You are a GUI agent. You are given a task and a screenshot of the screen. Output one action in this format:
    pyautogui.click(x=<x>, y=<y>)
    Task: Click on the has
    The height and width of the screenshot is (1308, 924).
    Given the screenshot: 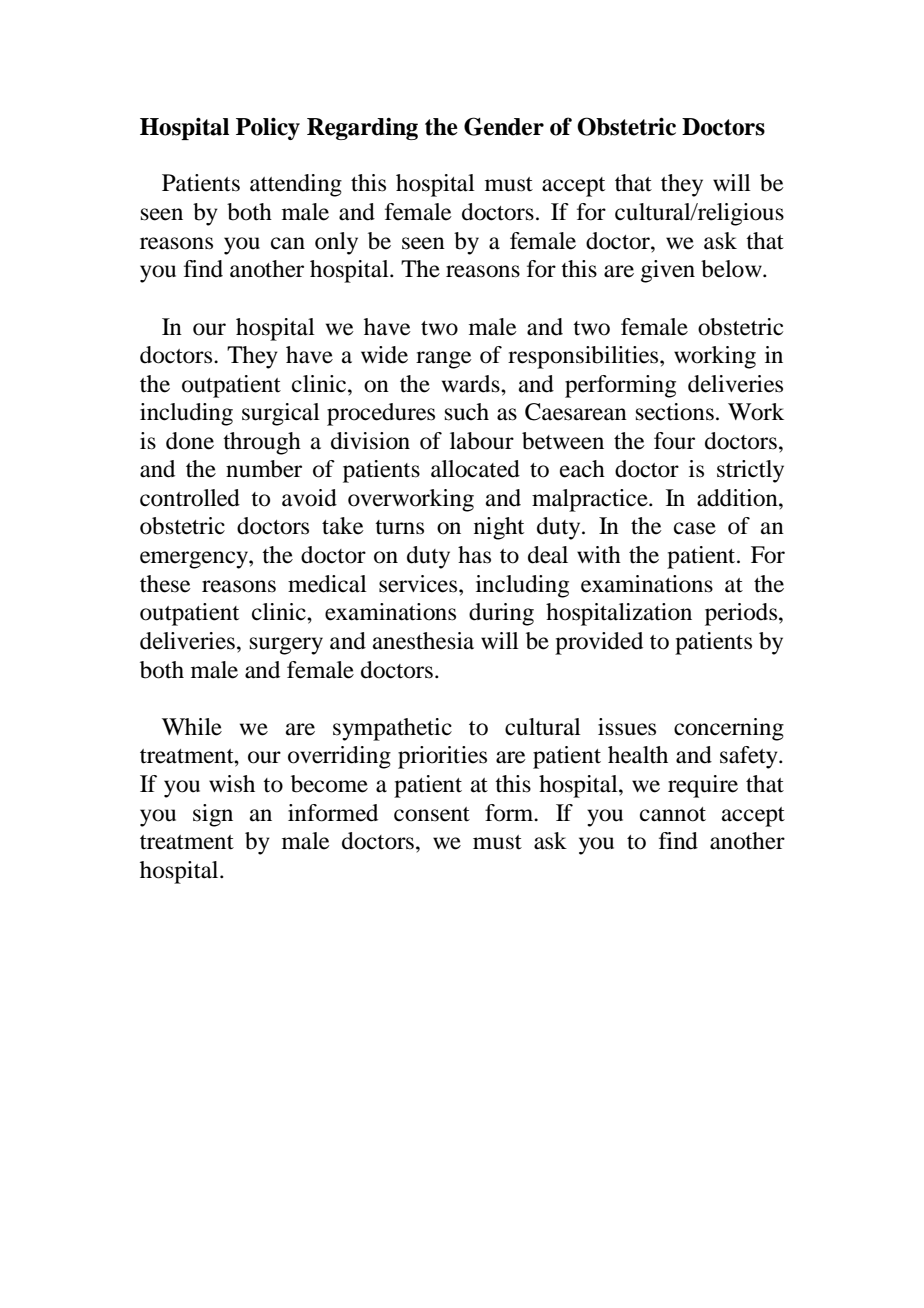 What is the action you would take?
    pyautogui.click(x=474, y=555)
